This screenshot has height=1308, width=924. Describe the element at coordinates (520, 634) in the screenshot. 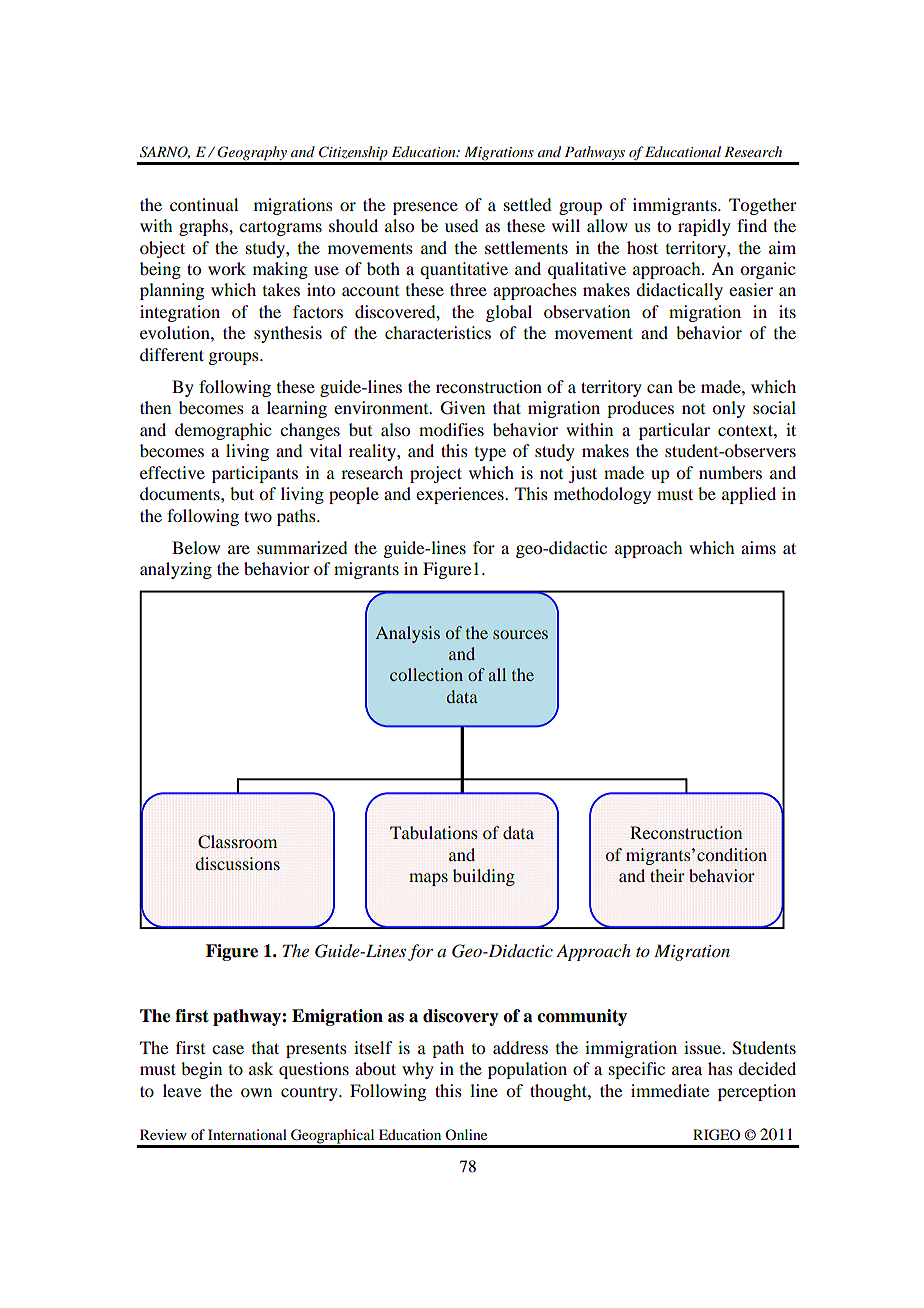

I see `sources` at that location.
